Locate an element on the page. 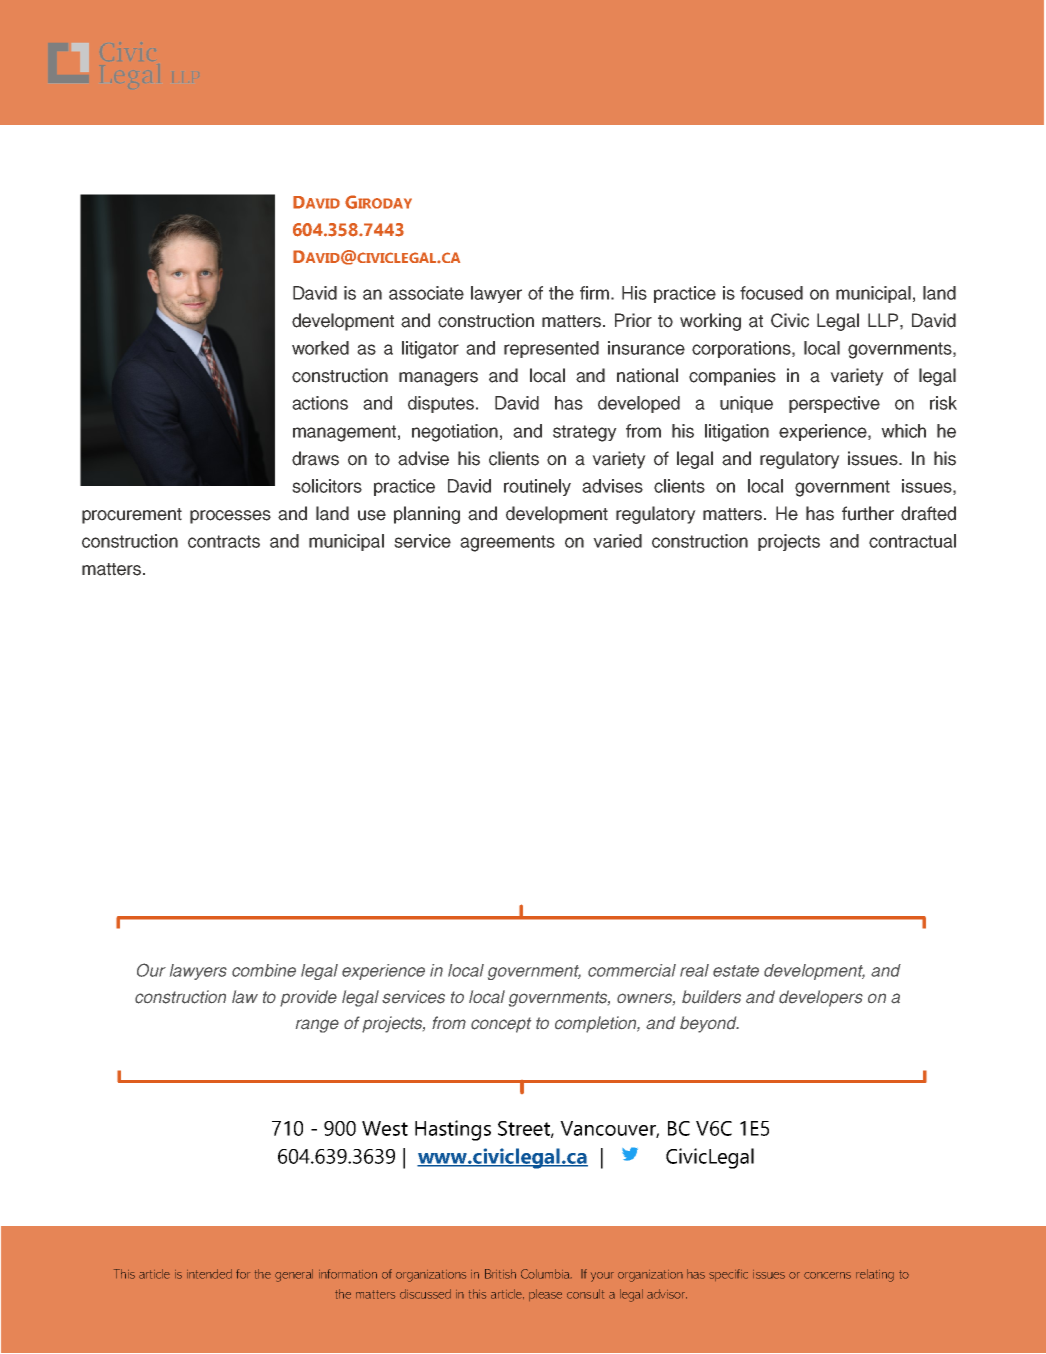 This page has width=1046, height=1354. combine is located at coordinates (264, 970).
